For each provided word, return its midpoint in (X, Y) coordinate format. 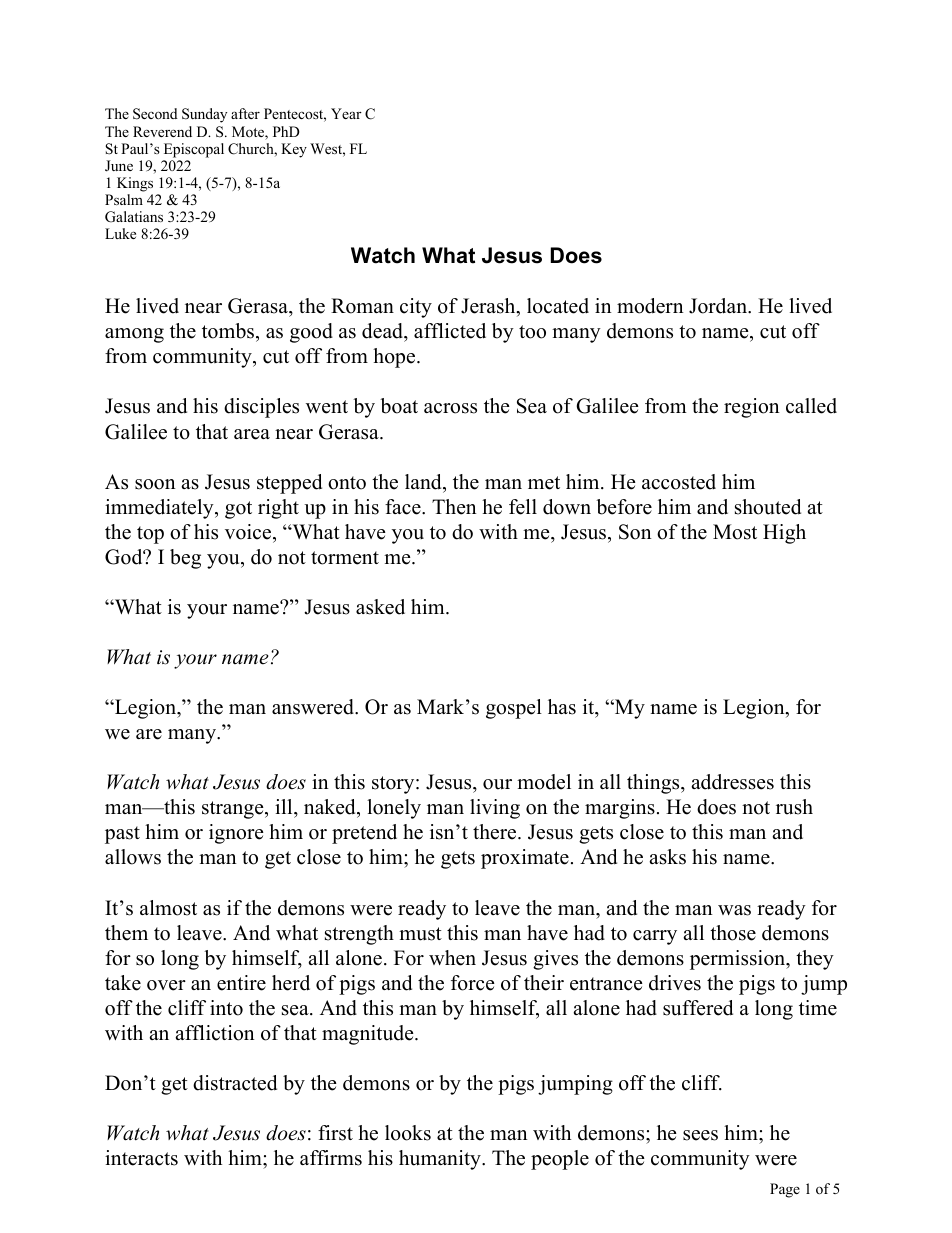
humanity (441, 1160)
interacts (141, 1158)
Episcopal (194, 150)
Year (346, 113)
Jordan (719, 306)
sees (700, 1135)
